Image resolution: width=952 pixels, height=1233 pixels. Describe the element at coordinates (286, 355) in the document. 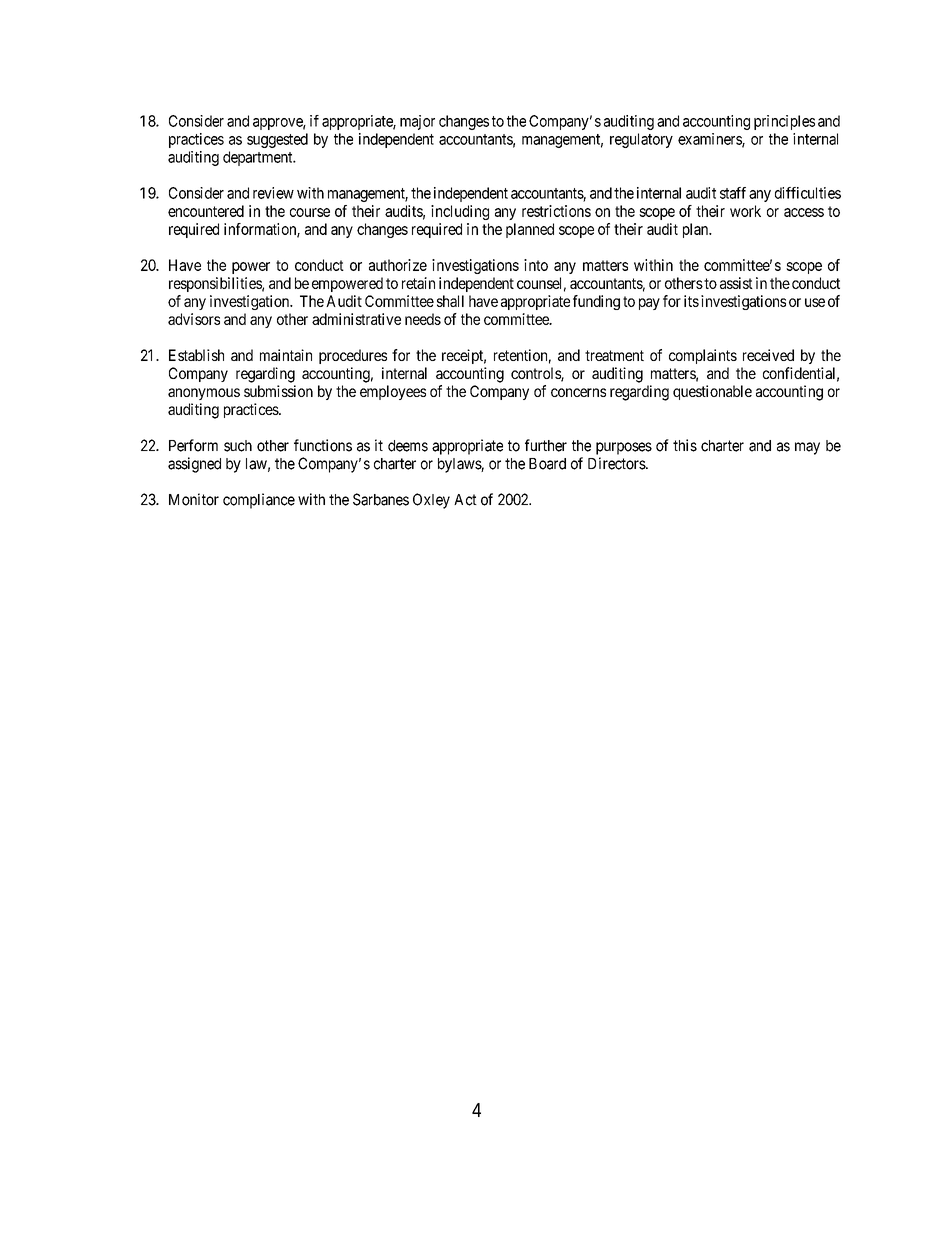

I see `maintain` at that location.
